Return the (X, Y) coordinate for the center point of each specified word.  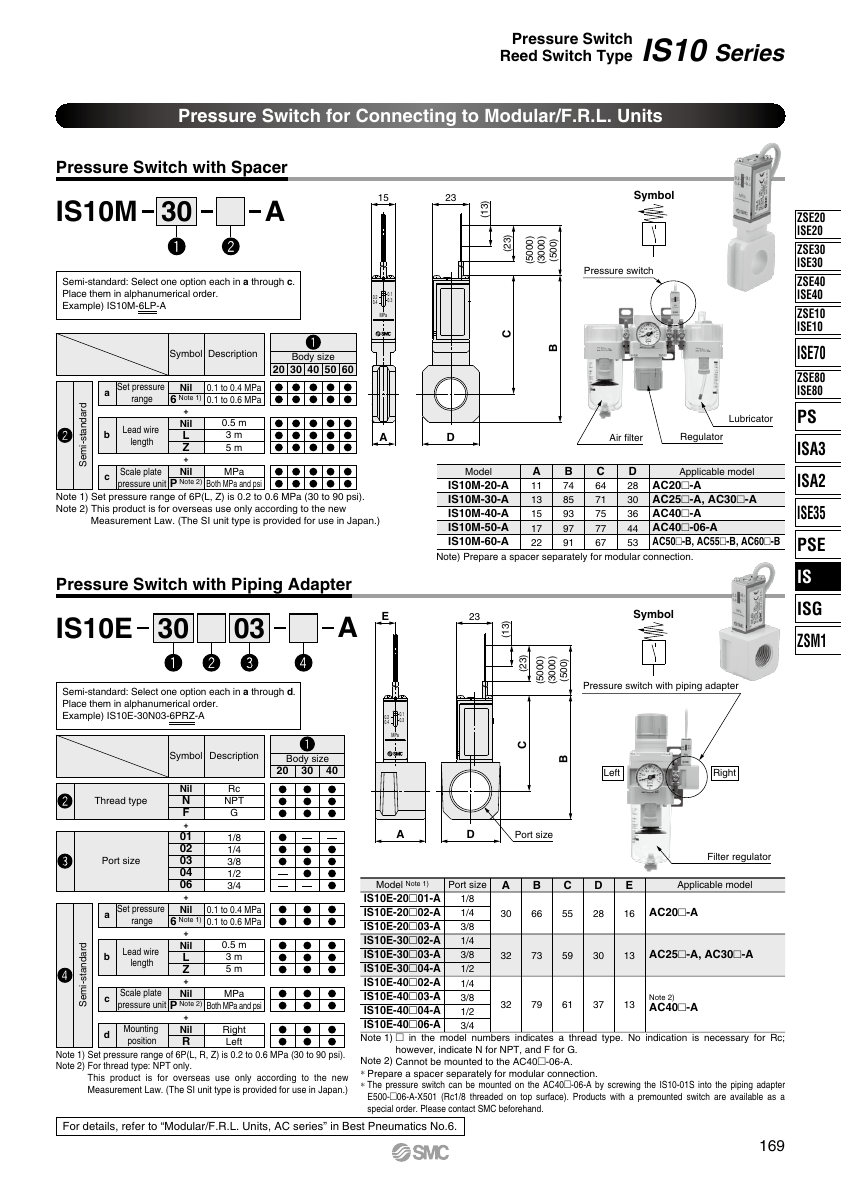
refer (133, 1126)
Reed (519, 55)
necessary (726, 1039)
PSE (811, 544)
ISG (810, 608)
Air (615, 437)
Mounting (141, 1030)
